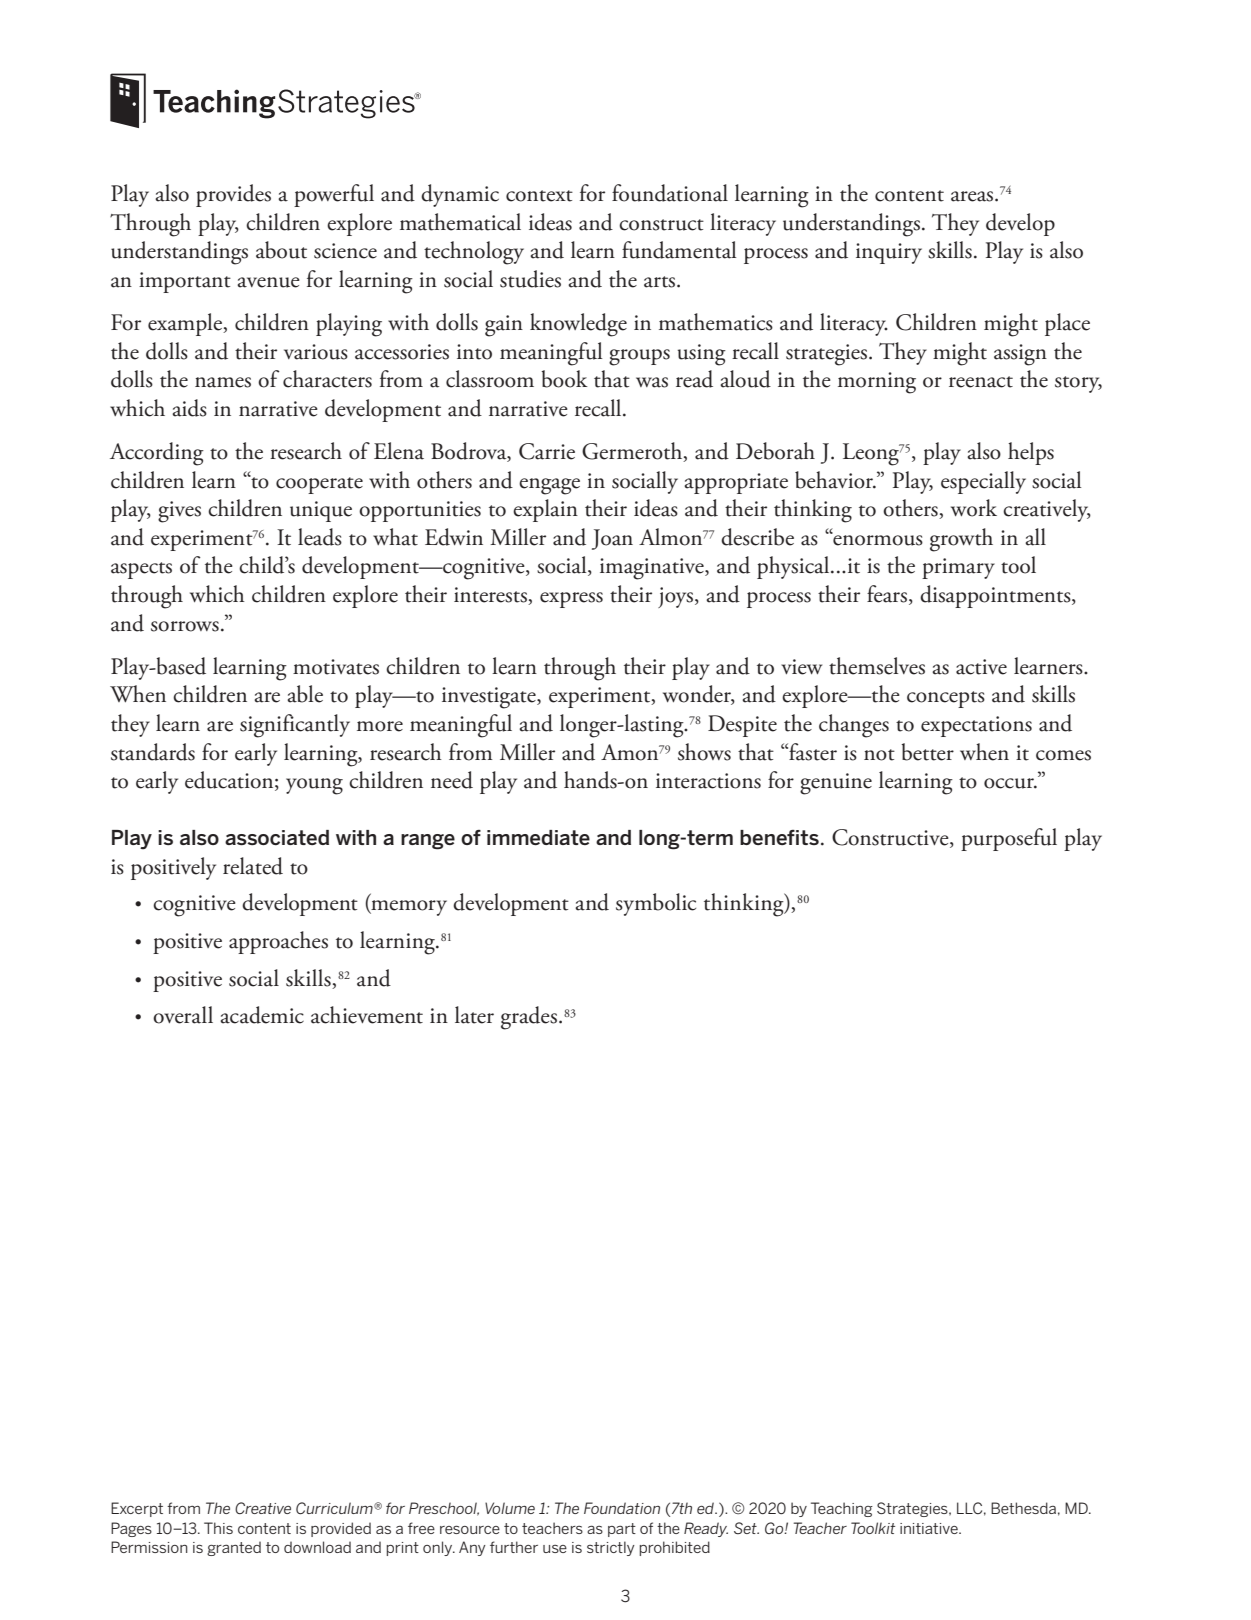 Image resolution: width=1251 pixels, height=1620 pixels. I want to click on inquiry, so click(889, 253).
